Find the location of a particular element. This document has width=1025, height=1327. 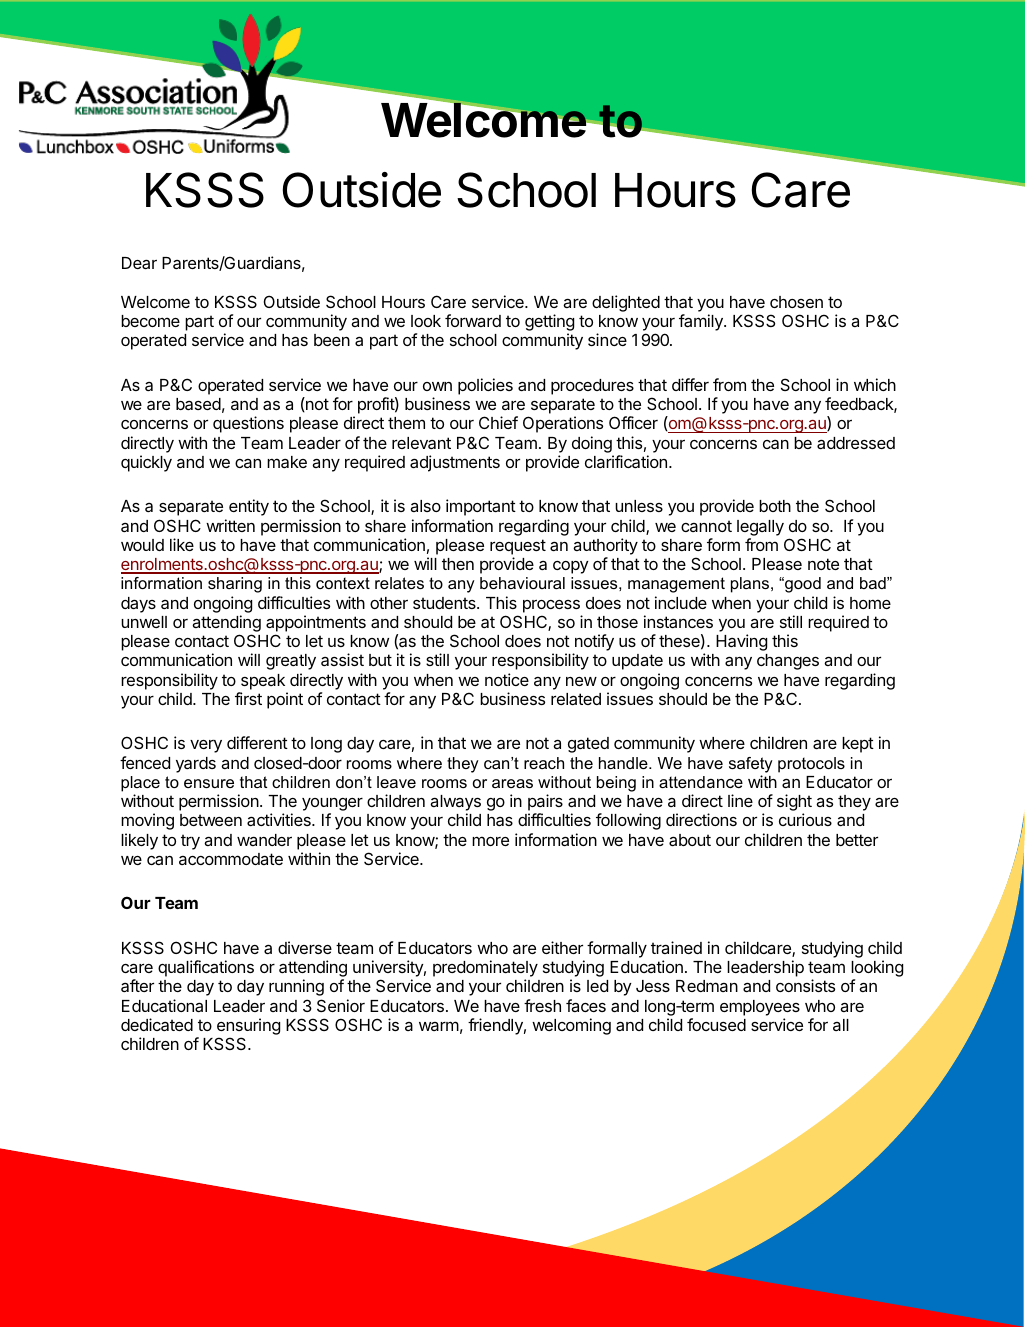

Dear is located at coordinates (139, 263).
